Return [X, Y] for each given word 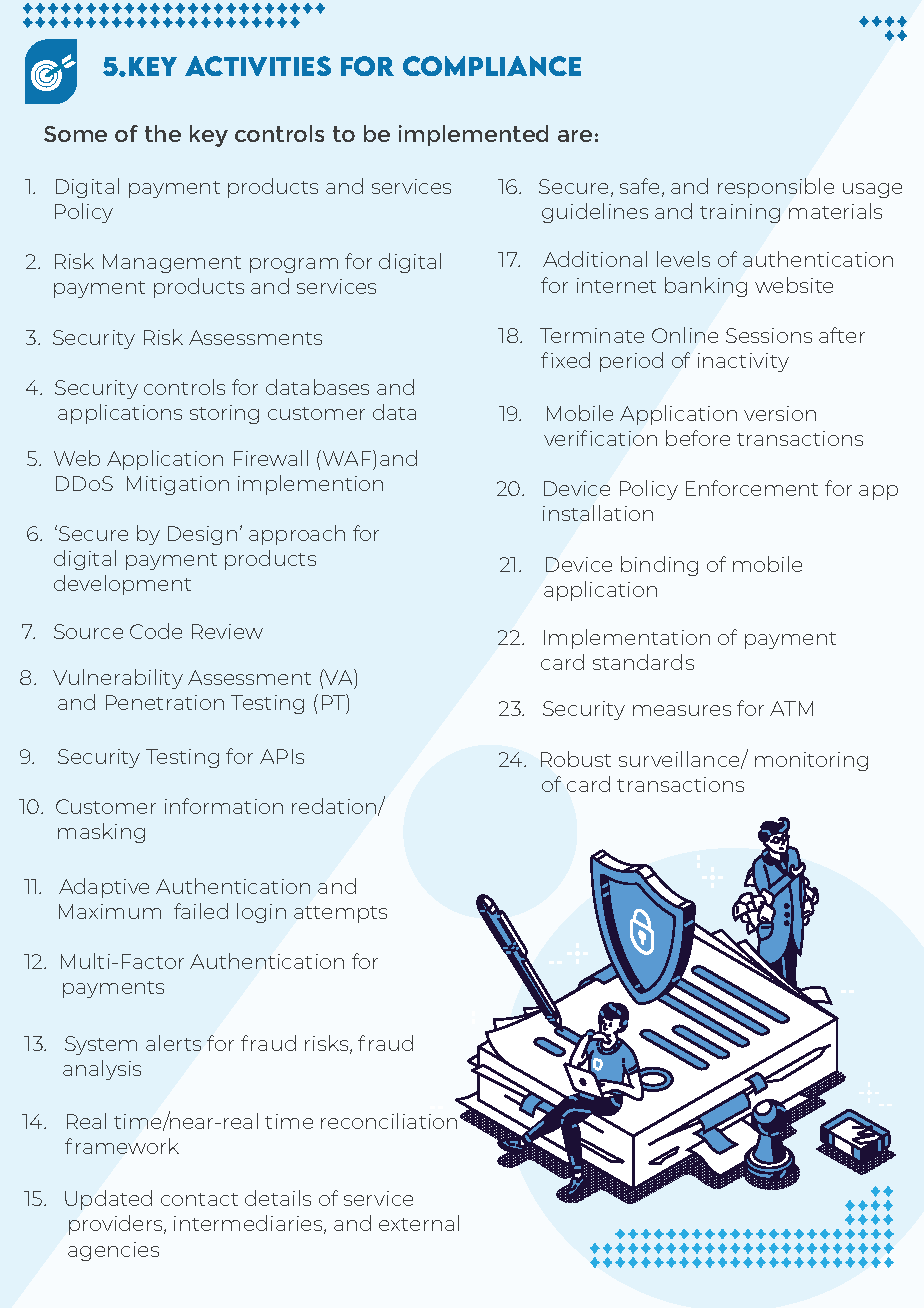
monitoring [811, 761]
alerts [173, 1043]
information [224, 806]
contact [199, 1199]
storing [224, 414]
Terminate [592, 335]
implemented [473, 135]
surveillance [680, 760]
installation [598, 513]
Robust [576, 759]
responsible [776, 188]
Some [75, 134]
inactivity [743, 362]
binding [659, 566]
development [122, 585]
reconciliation [389, 1121]
